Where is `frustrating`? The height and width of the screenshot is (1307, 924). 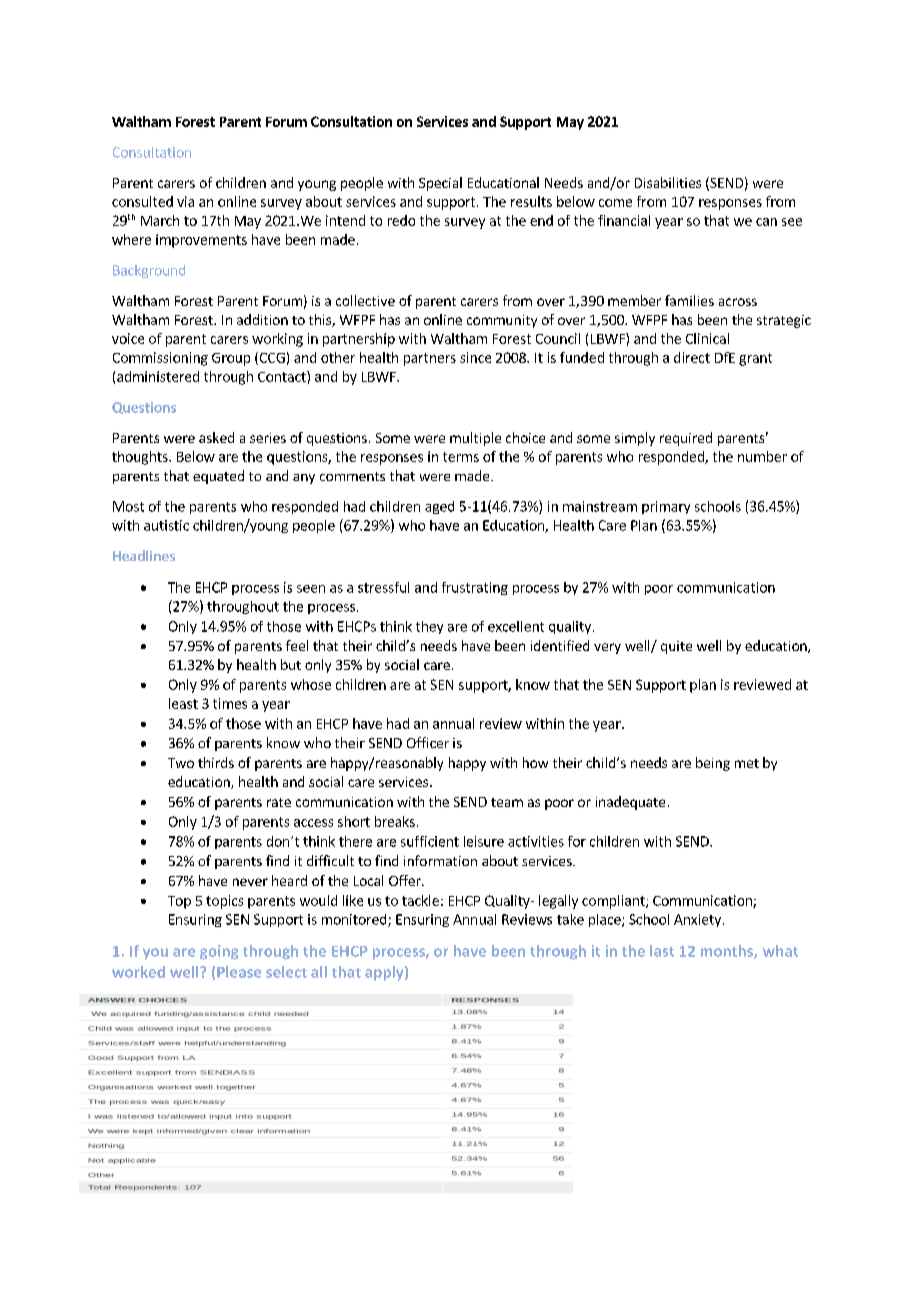
frustrating is located at coordinates (475, 588).
